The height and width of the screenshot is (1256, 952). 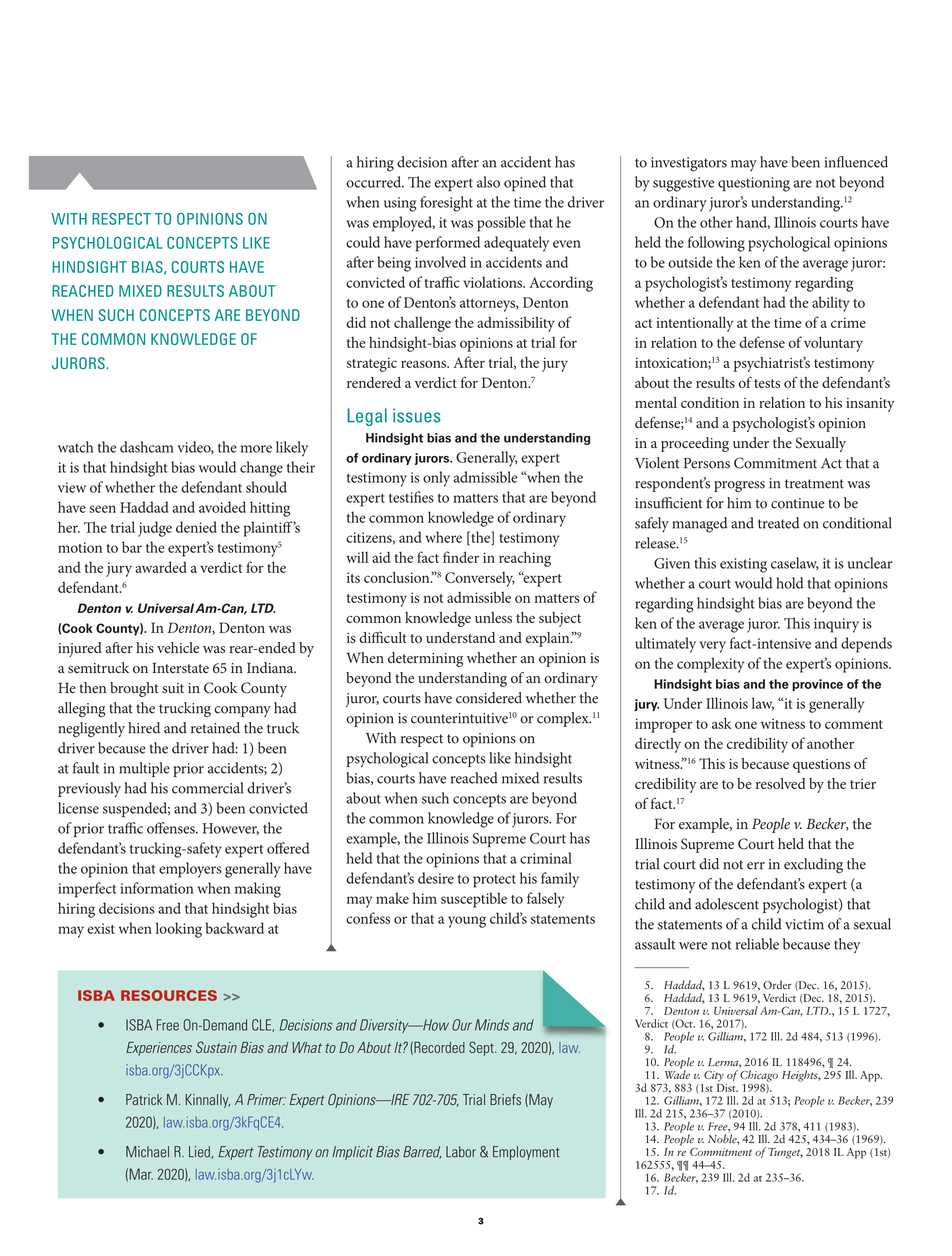 What do you see at coordinates (155, 529) in the screenshot?
I see `judge` at bounding box center [155, 529].
